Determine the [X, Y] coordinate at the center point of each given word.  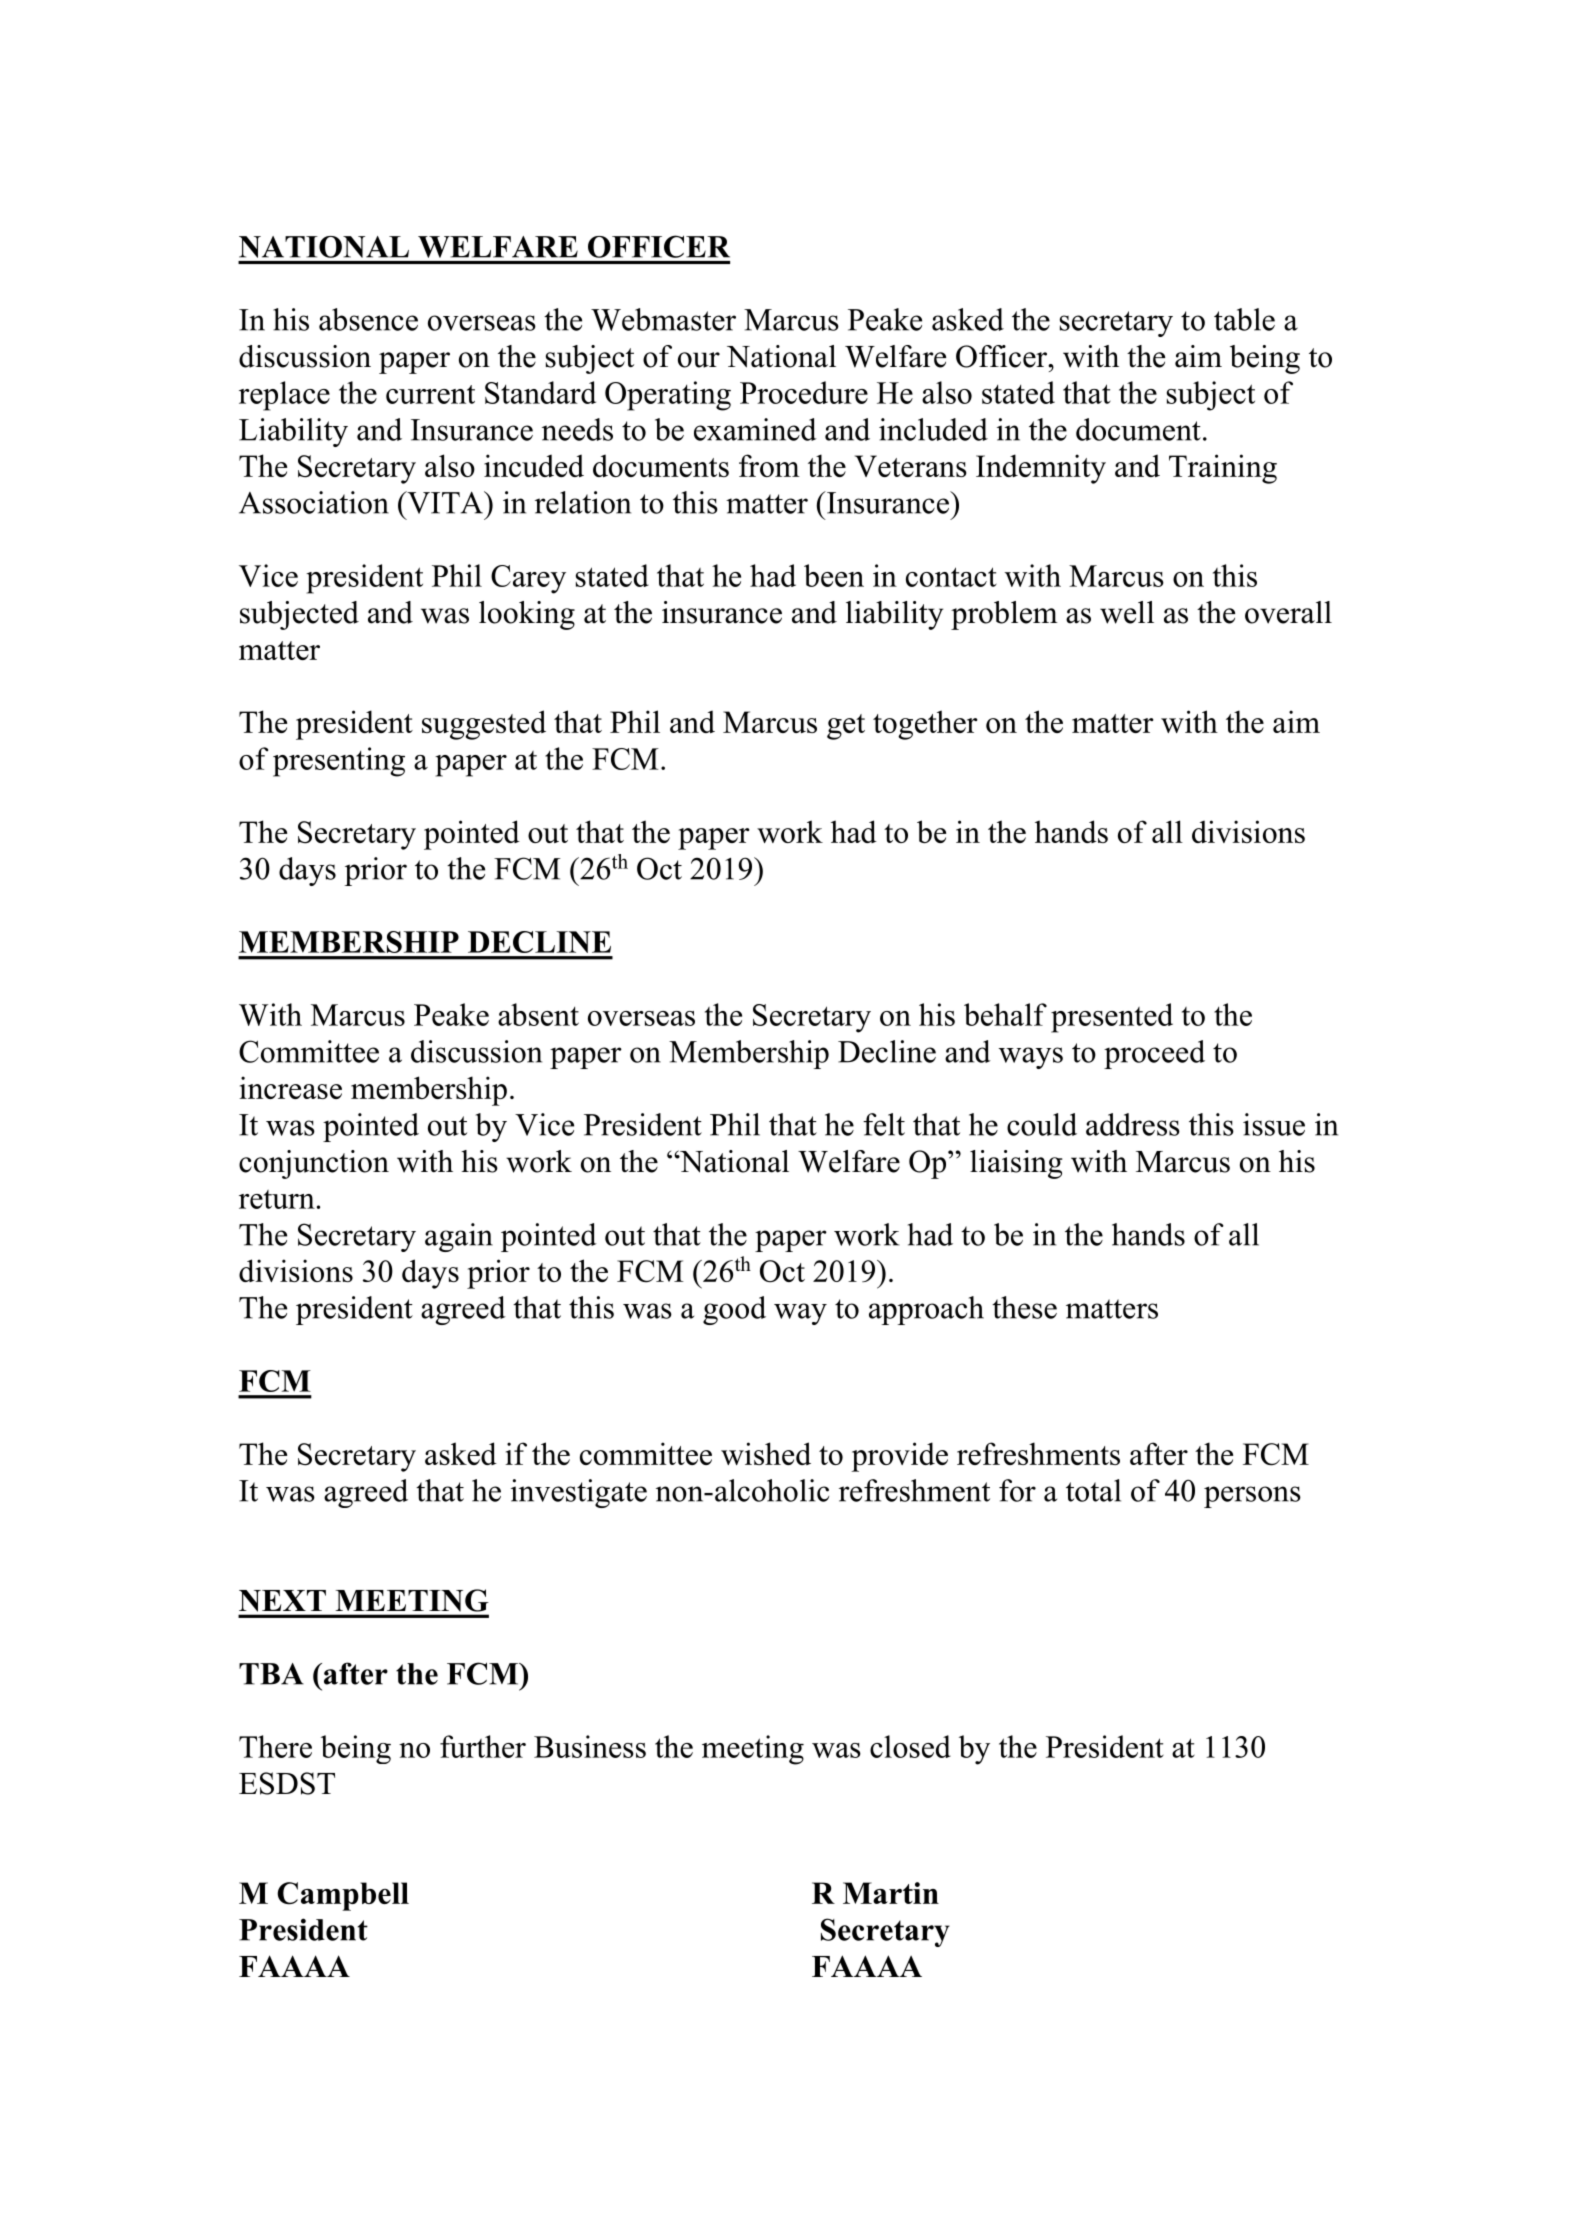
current [430, 394]
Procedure [804, 392]
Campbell [343, 1896]
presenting [339, 762]
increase [290, 1087]
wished [766, 1453]
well [1127, 612]
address [1133, 1124]
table [1244, 319]
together [925, 725]
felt [884, 1124]
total [1093, 1490]
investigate [579, 1493]
